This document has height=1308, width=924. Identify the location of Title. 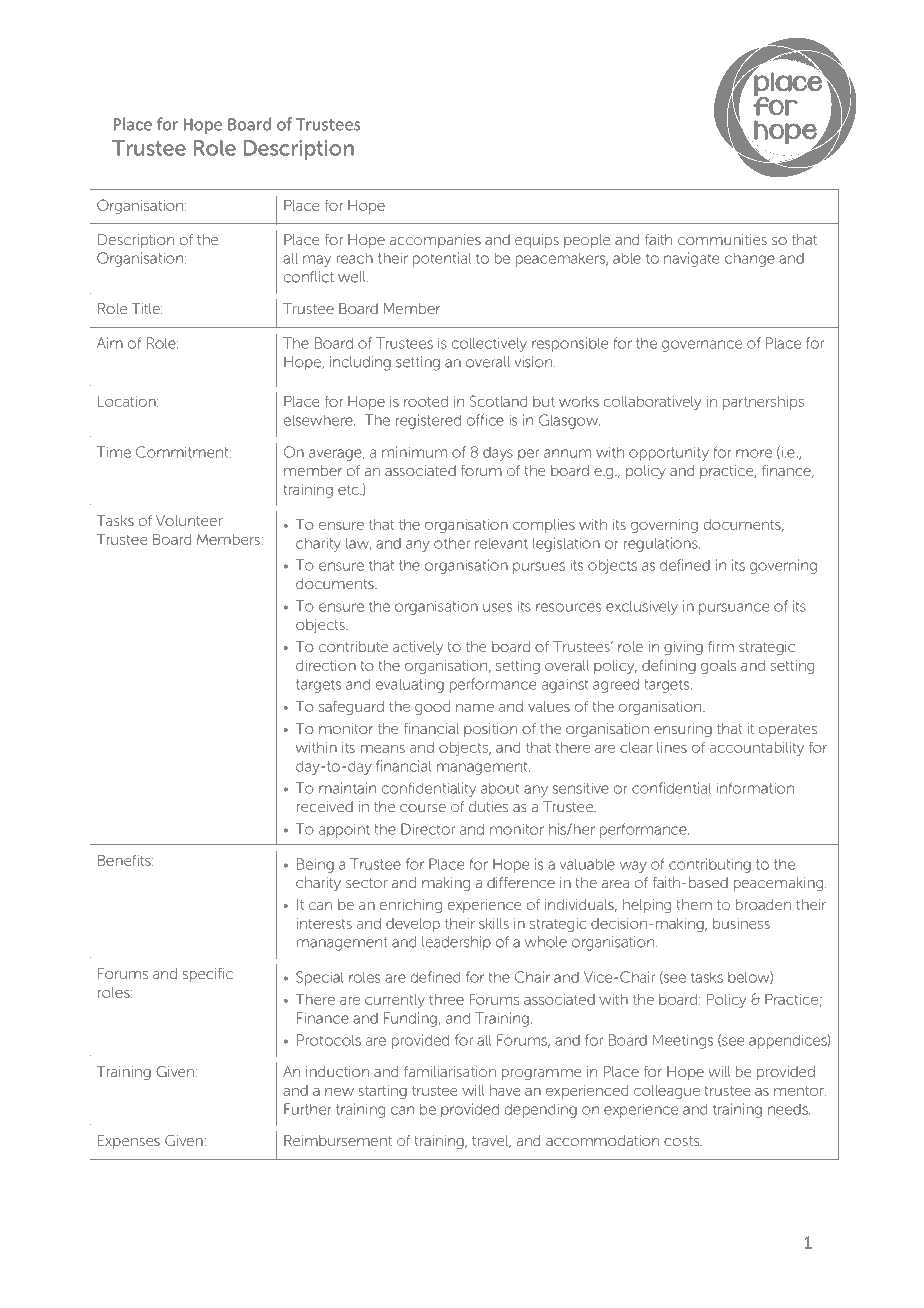
(147, 308).
